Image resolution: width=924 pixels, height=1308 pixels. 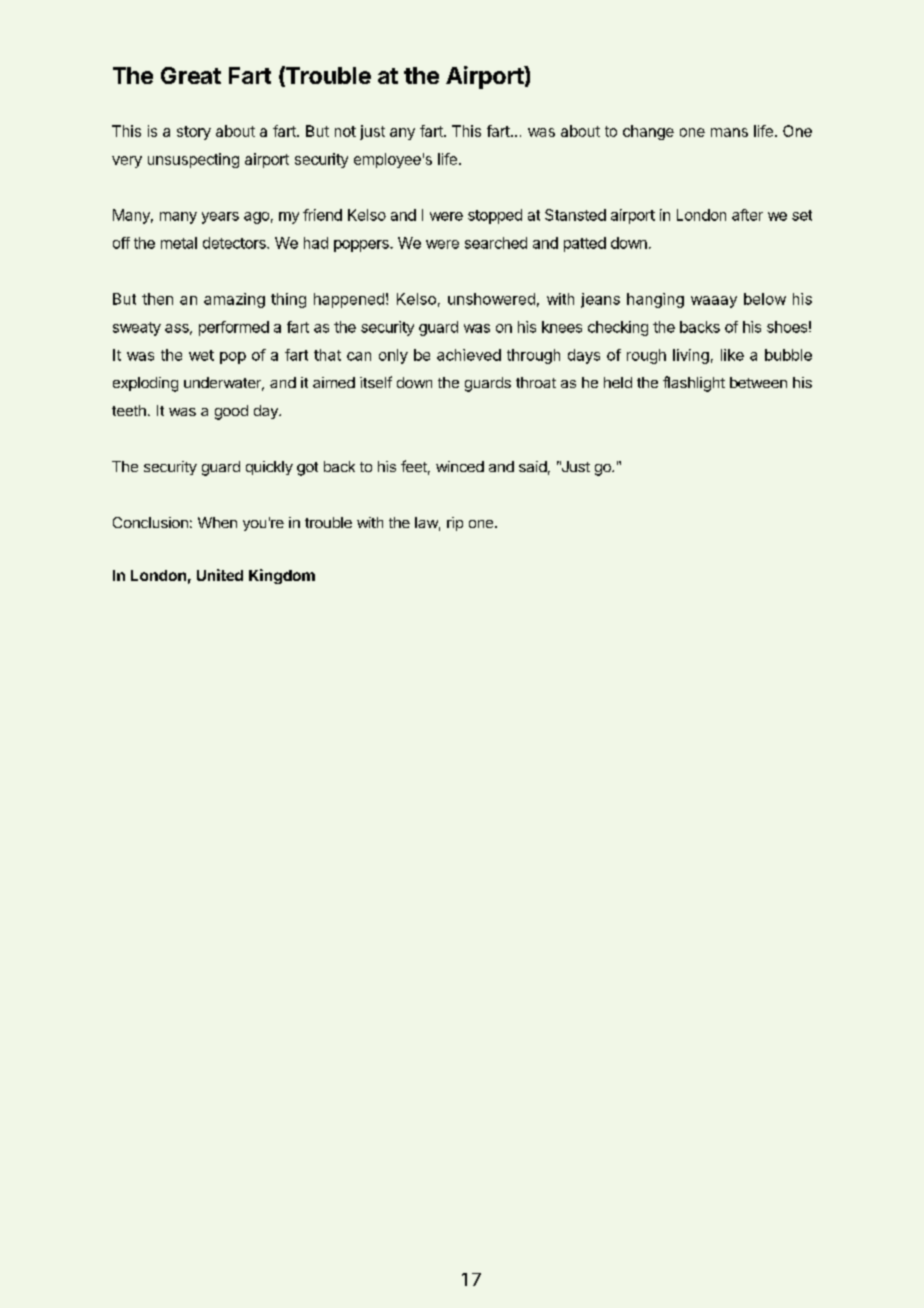 What do you see at coordinates (469, 355) in the screenshot?
I see `achieved` at bounding box center [469, 355].
